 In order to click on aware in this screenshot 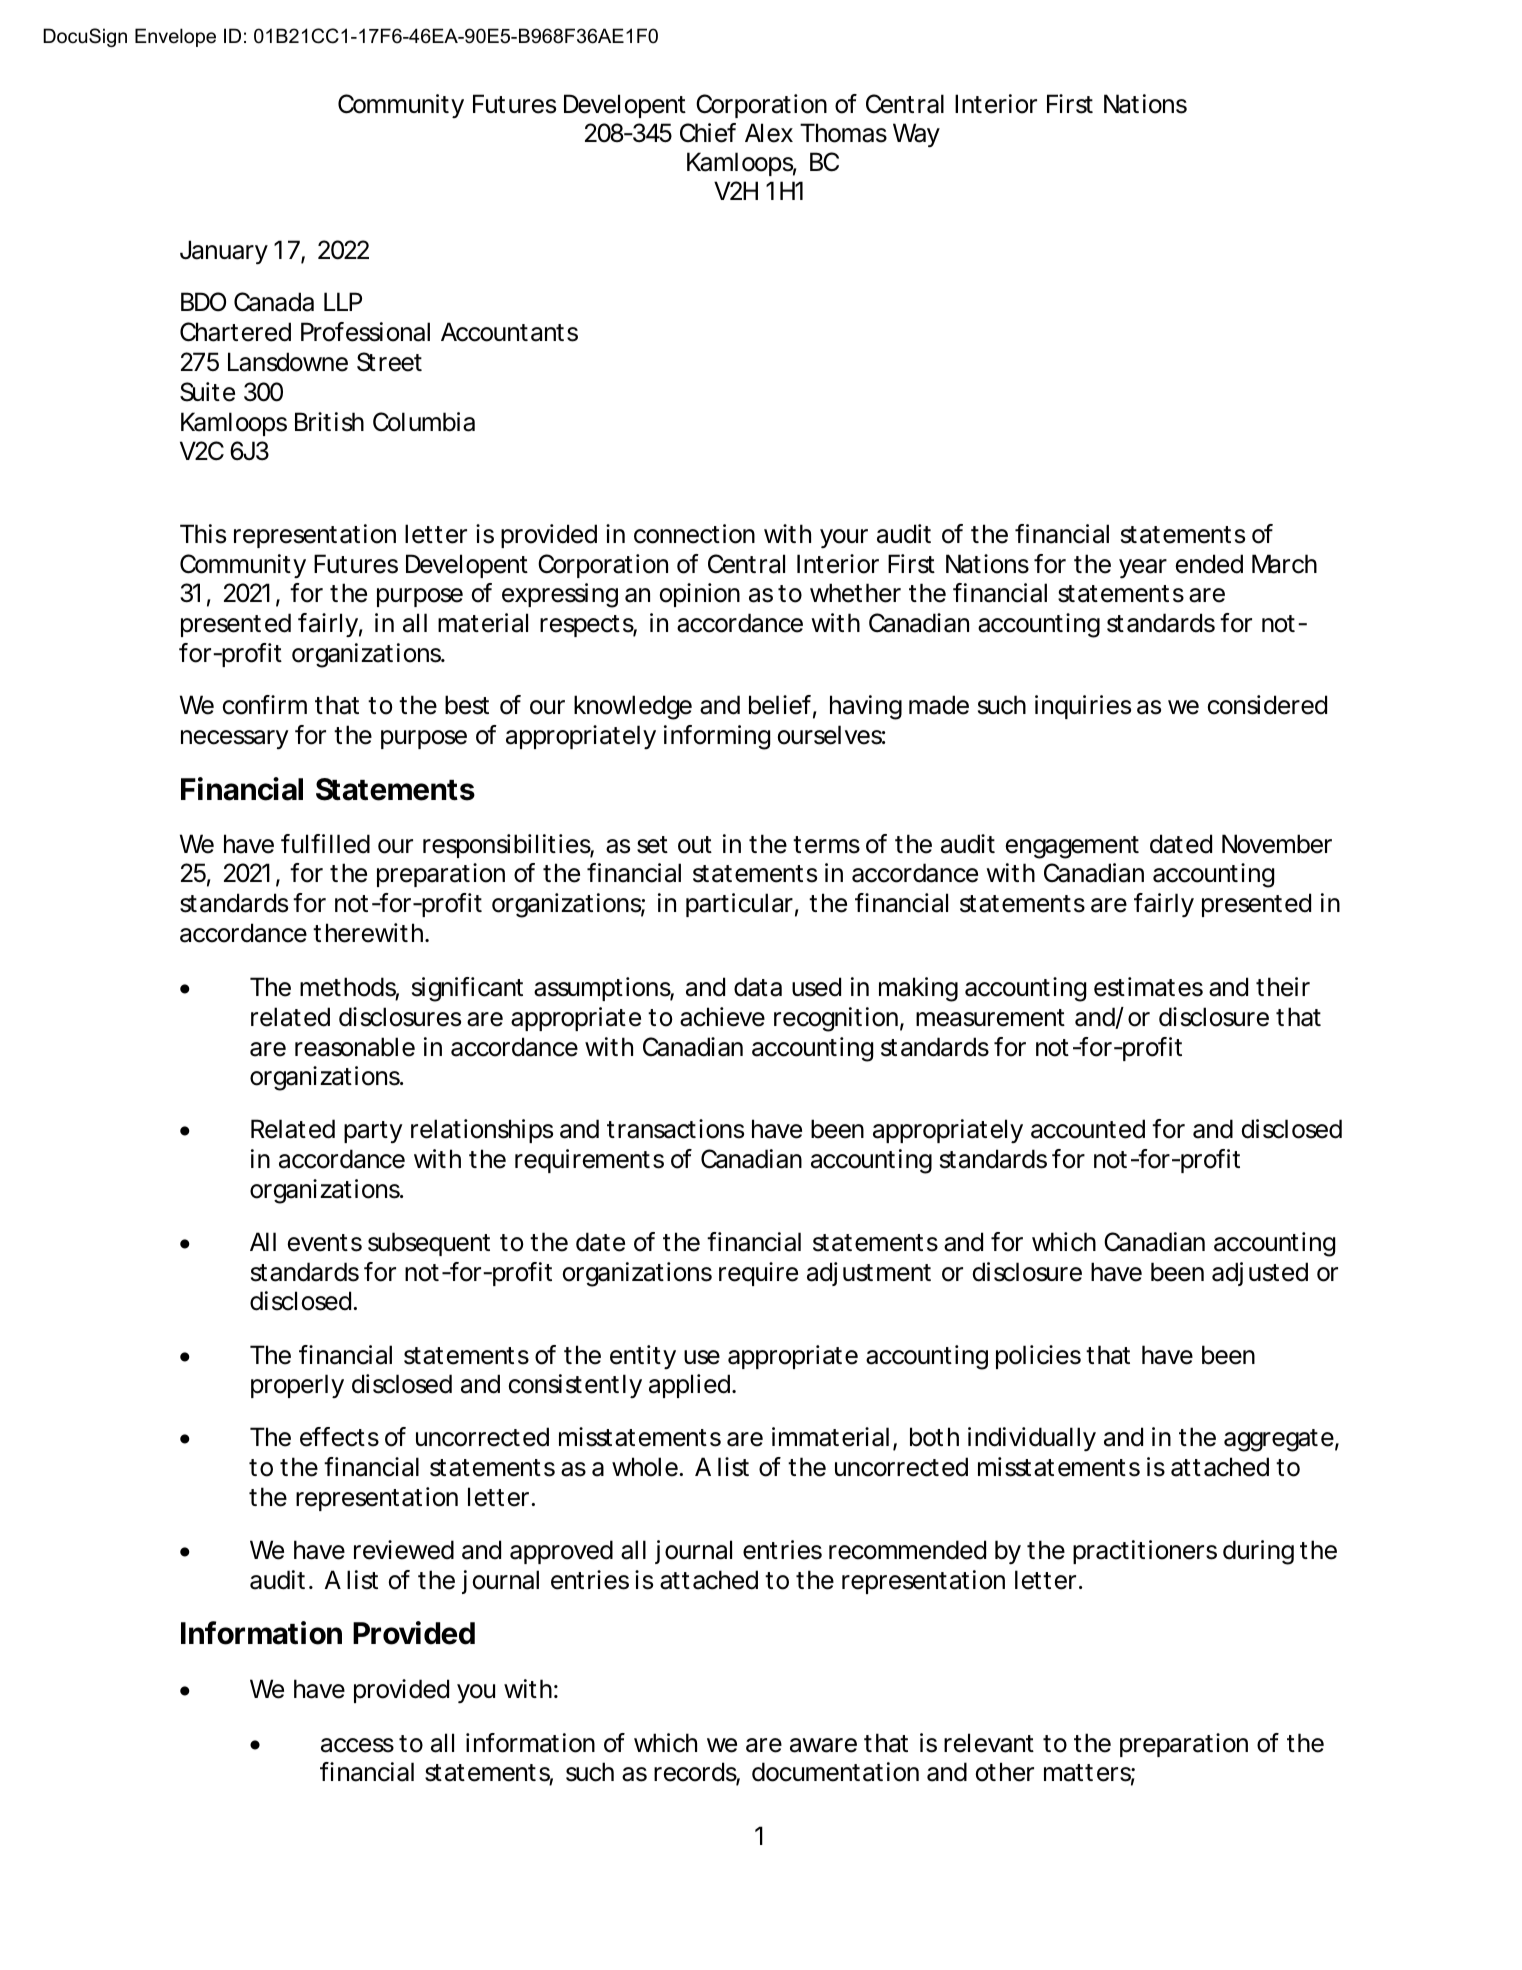, I will do `click(823, 1745)`.
